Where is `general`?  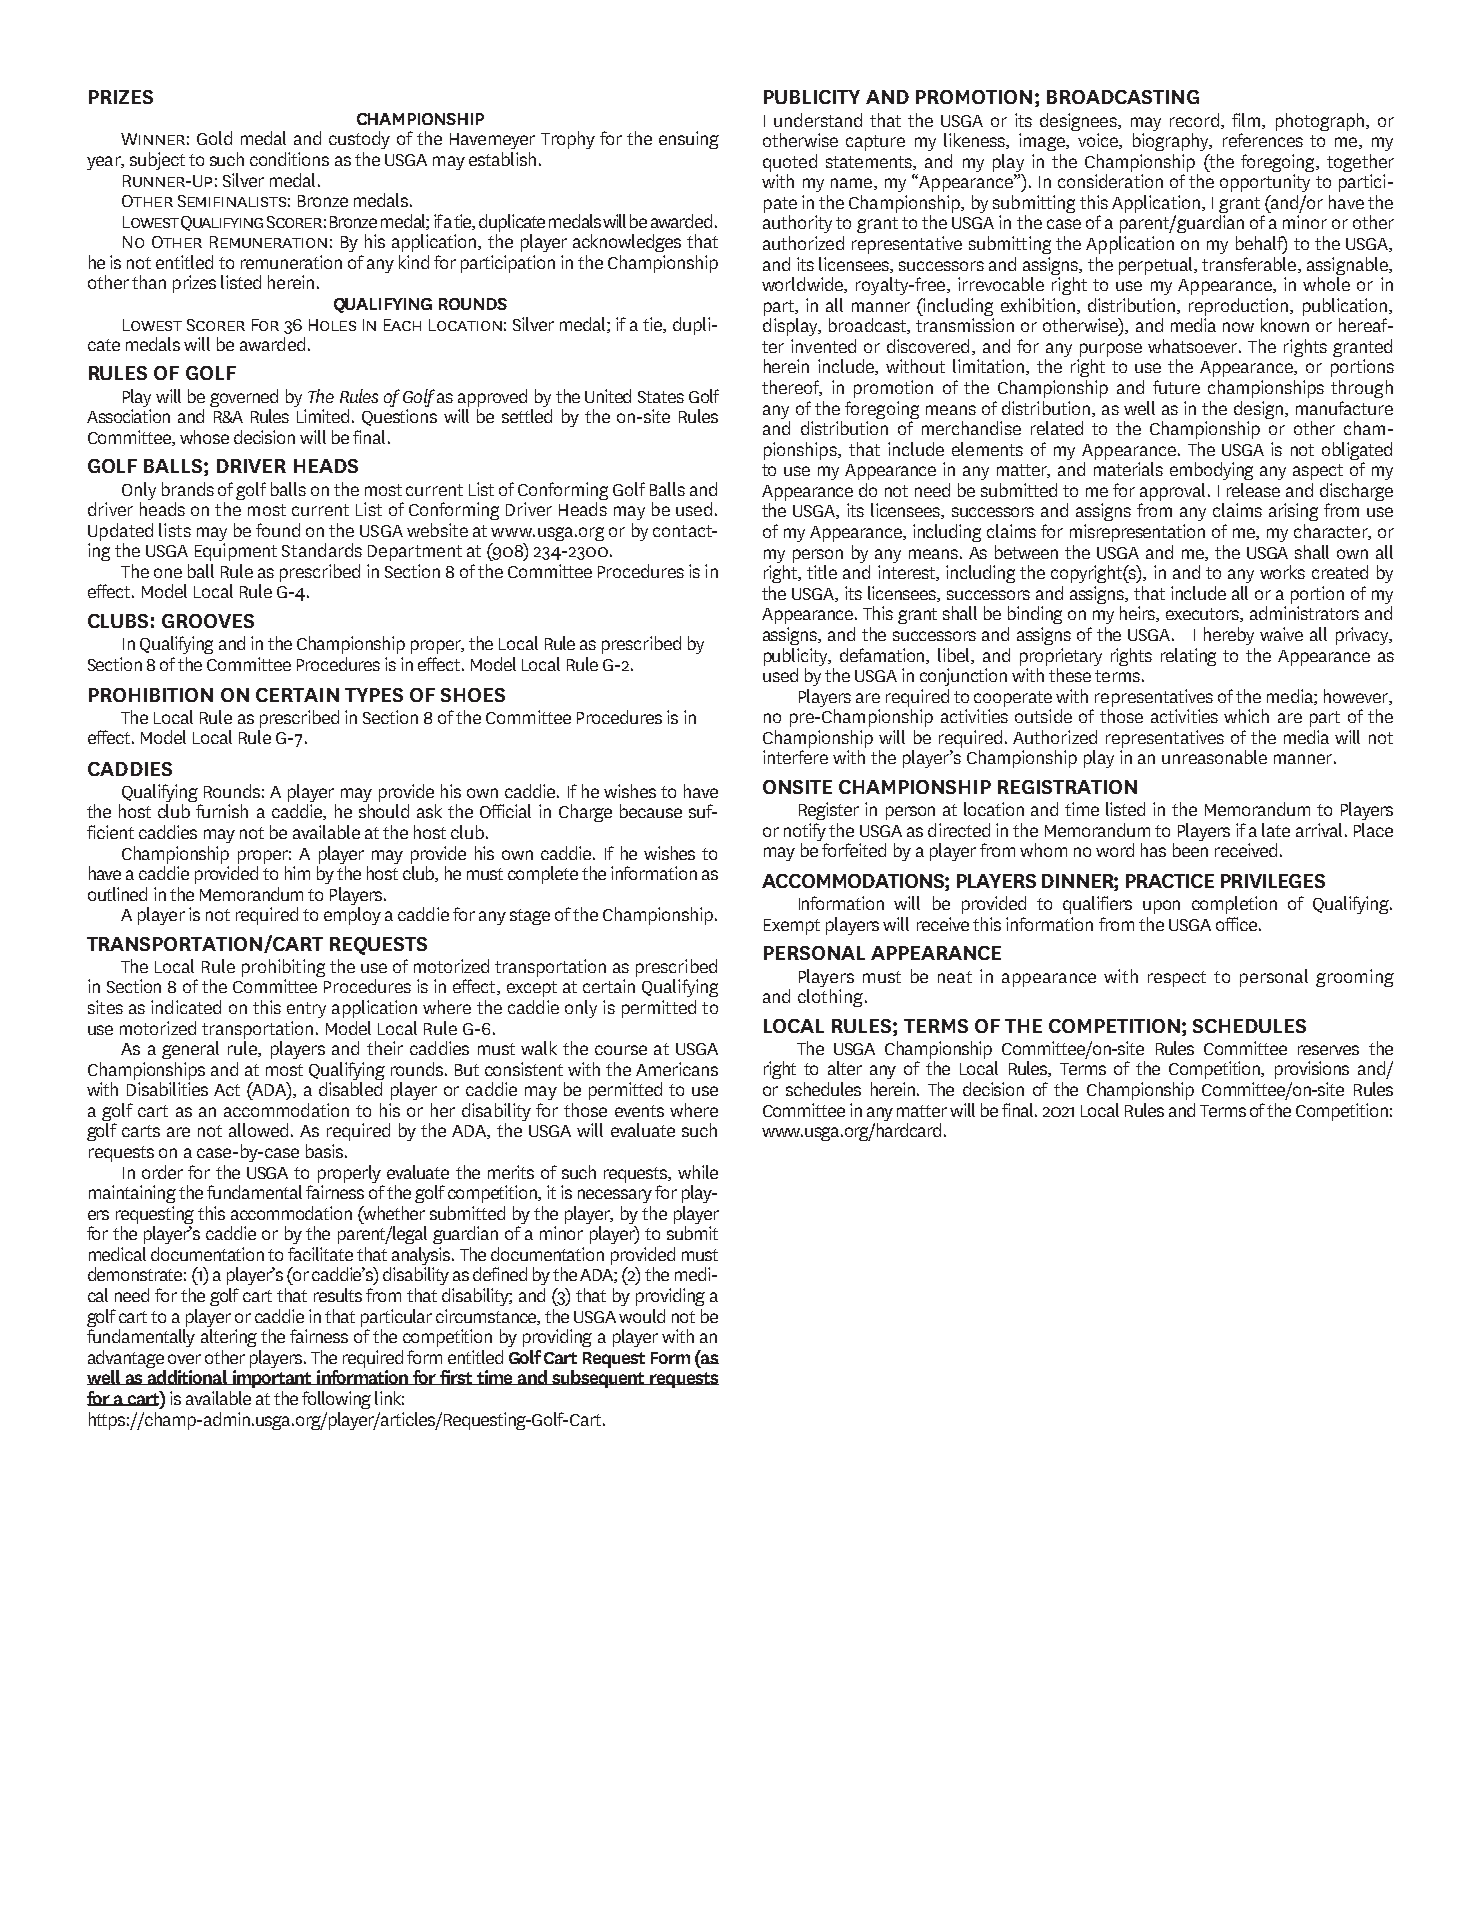
general is located at coordinates (190, 1050).
